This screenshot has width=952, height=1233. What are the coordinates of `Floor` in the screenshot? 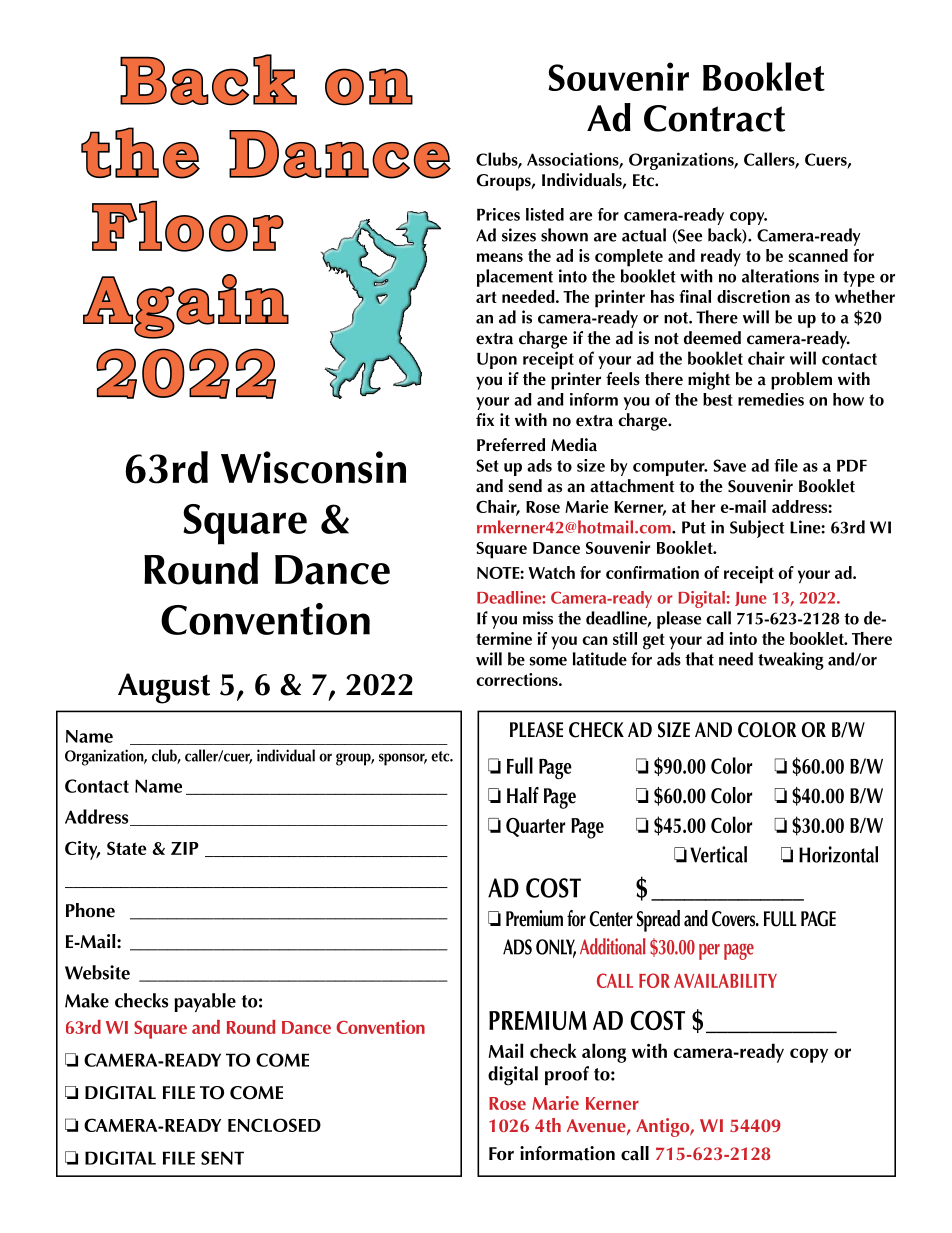 It's located at (188, 226).
